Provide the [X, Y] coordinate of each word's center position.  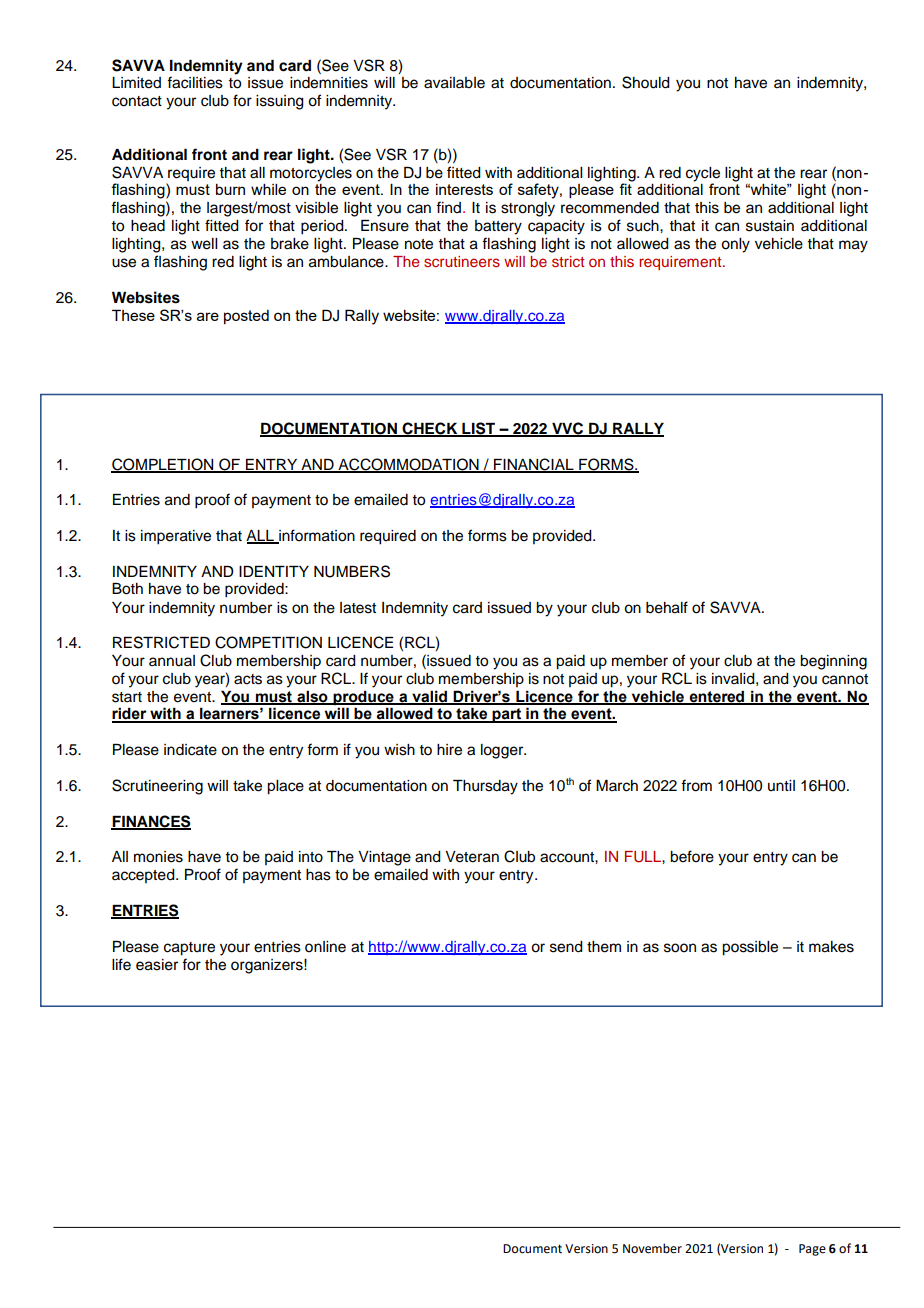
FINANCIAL [534, 465]
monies [158, 857]
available [454, 83]
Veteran [472, 857]
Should [646, 82]
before [692, 856]
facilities [195, 82]
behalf [667, 607]
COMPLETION [163, 465]
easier [157, 965]
